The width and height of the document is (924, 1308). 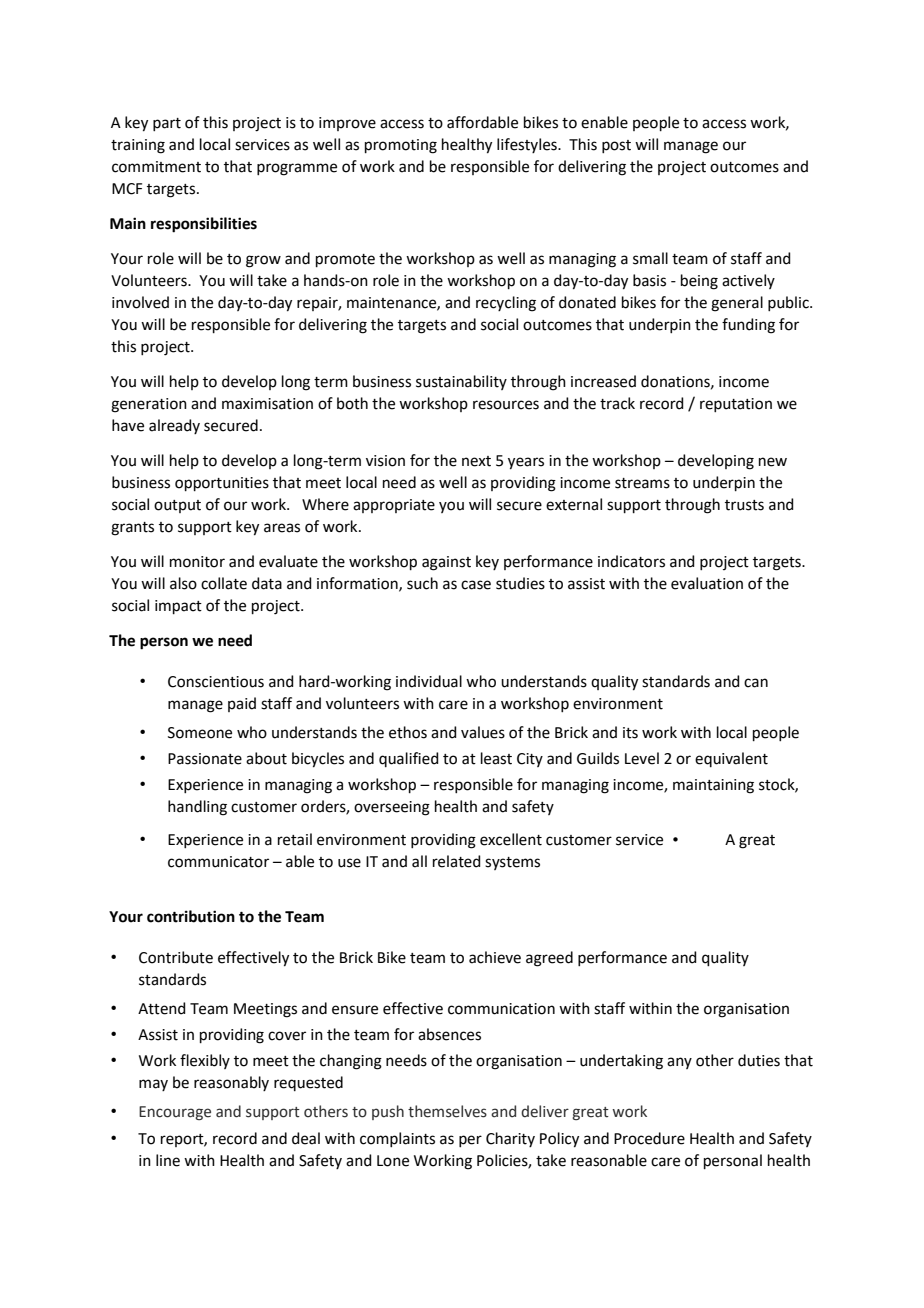 I want to click on promoting, so click(x=401, y=146).
